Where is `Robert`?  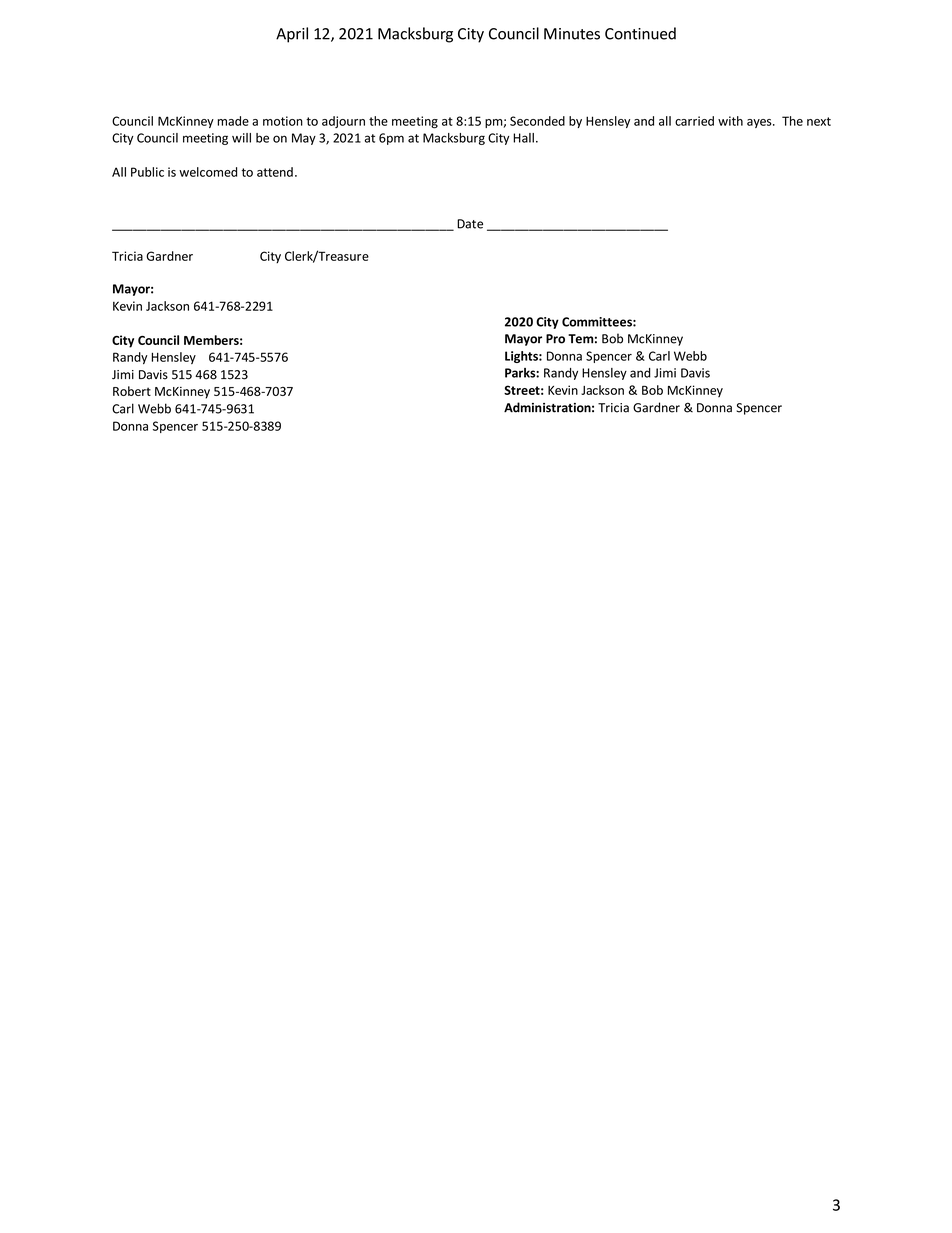 Robert is located at coordinates (132, 391).
